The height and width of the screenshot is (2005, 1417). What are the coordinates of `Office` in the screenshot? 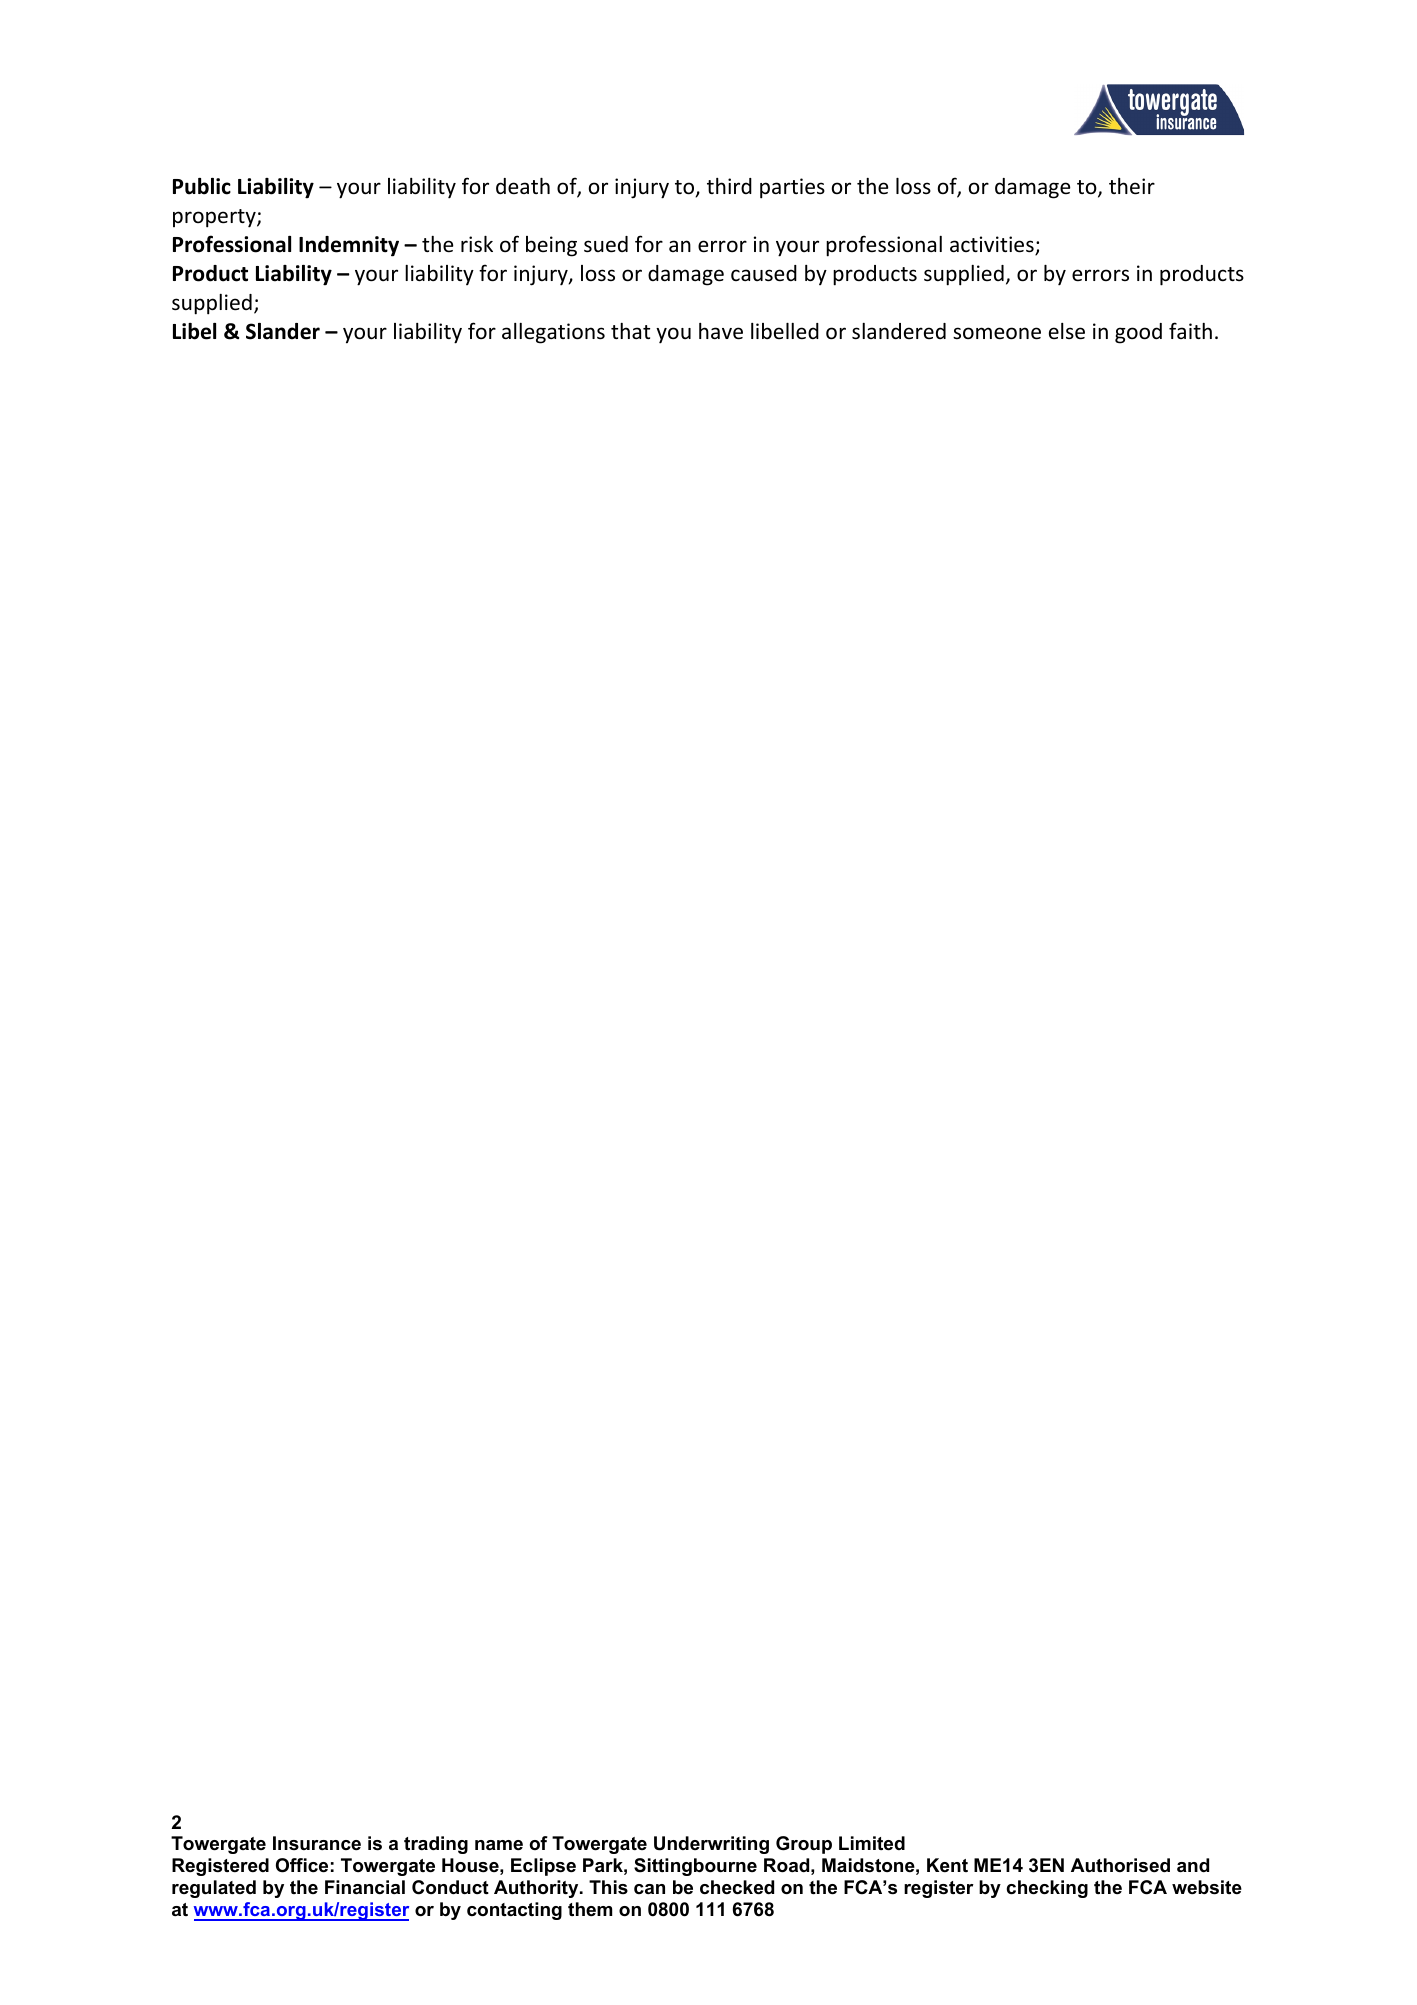 It's located at (302, 1865).
